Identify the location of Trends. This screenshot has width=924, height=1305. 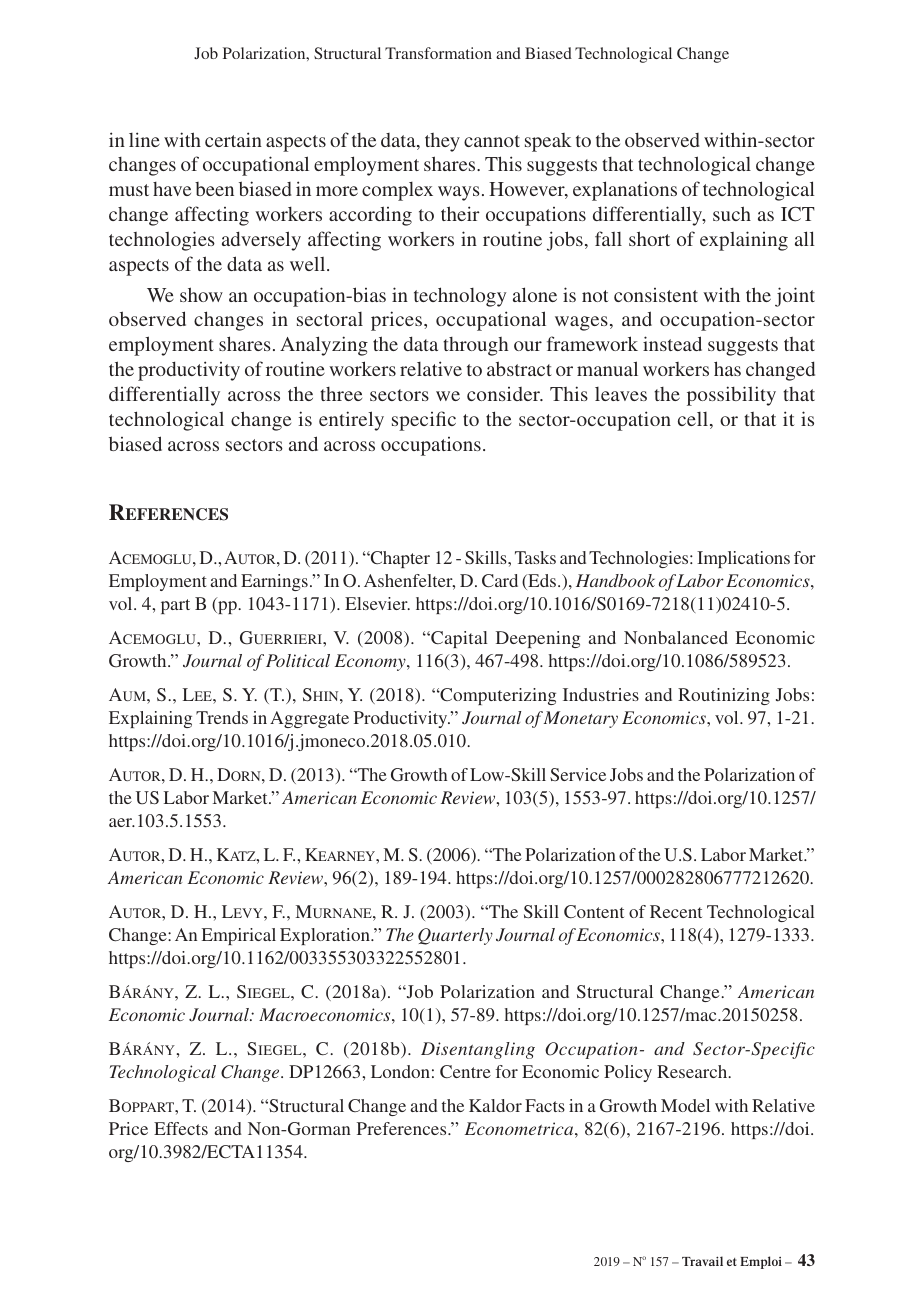
(222, 717).
